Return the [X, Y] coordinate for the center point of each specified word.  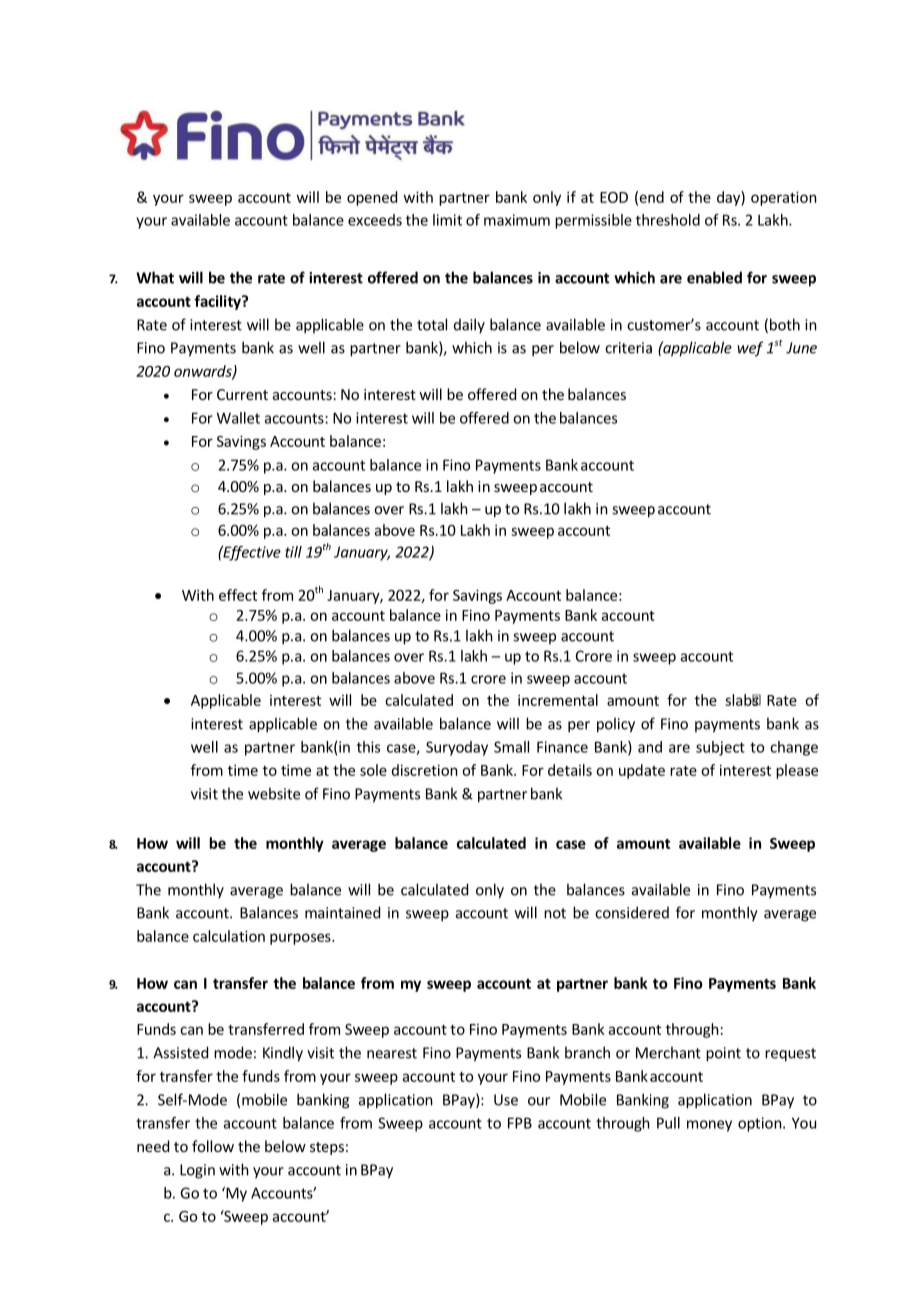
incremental [558, 700]
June [801, 348]
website [274, 793]
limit [447, 220]
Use [506, 1100]
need [153, 1146]
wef [750, 349]
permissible [593, 221]
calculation [229, 936]
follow [213, 1146]
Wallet [238, 418]
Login [197, 1171]
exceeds [375, 220]
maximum [517, 220]
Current [242, 394]
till [293, 552]
